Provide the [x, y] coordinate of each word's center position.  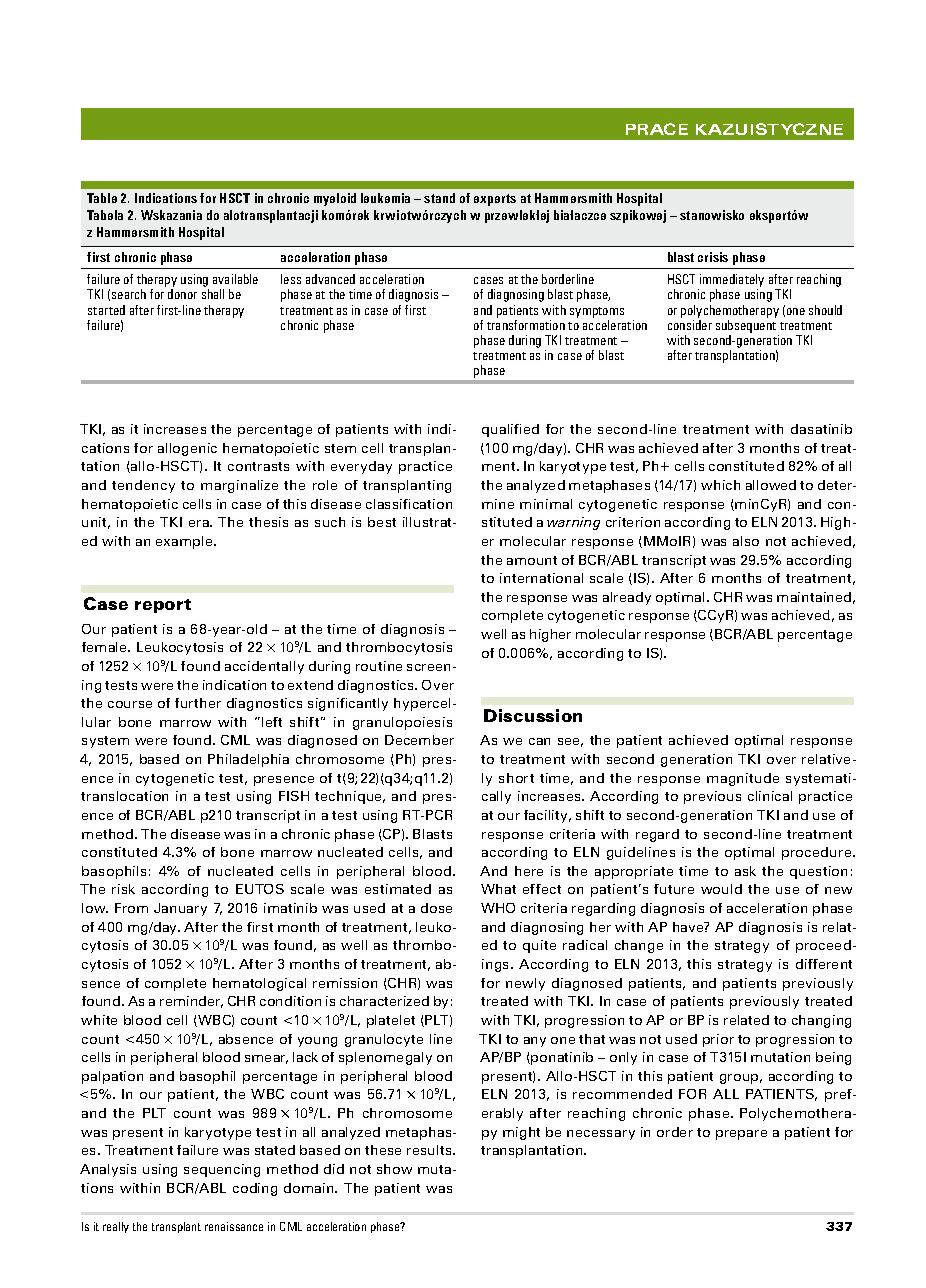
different [824, 964]
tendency [143, 486]
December [419, 740]
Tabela [105, 215]
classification [409, 504]
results [430, 1150]
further [198, 703]
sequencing [222, 1170]
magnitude [743, 779]
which [720, 485]
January [180, 909]
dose [436, 908]
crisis [713, 257]
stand [439, 198]
